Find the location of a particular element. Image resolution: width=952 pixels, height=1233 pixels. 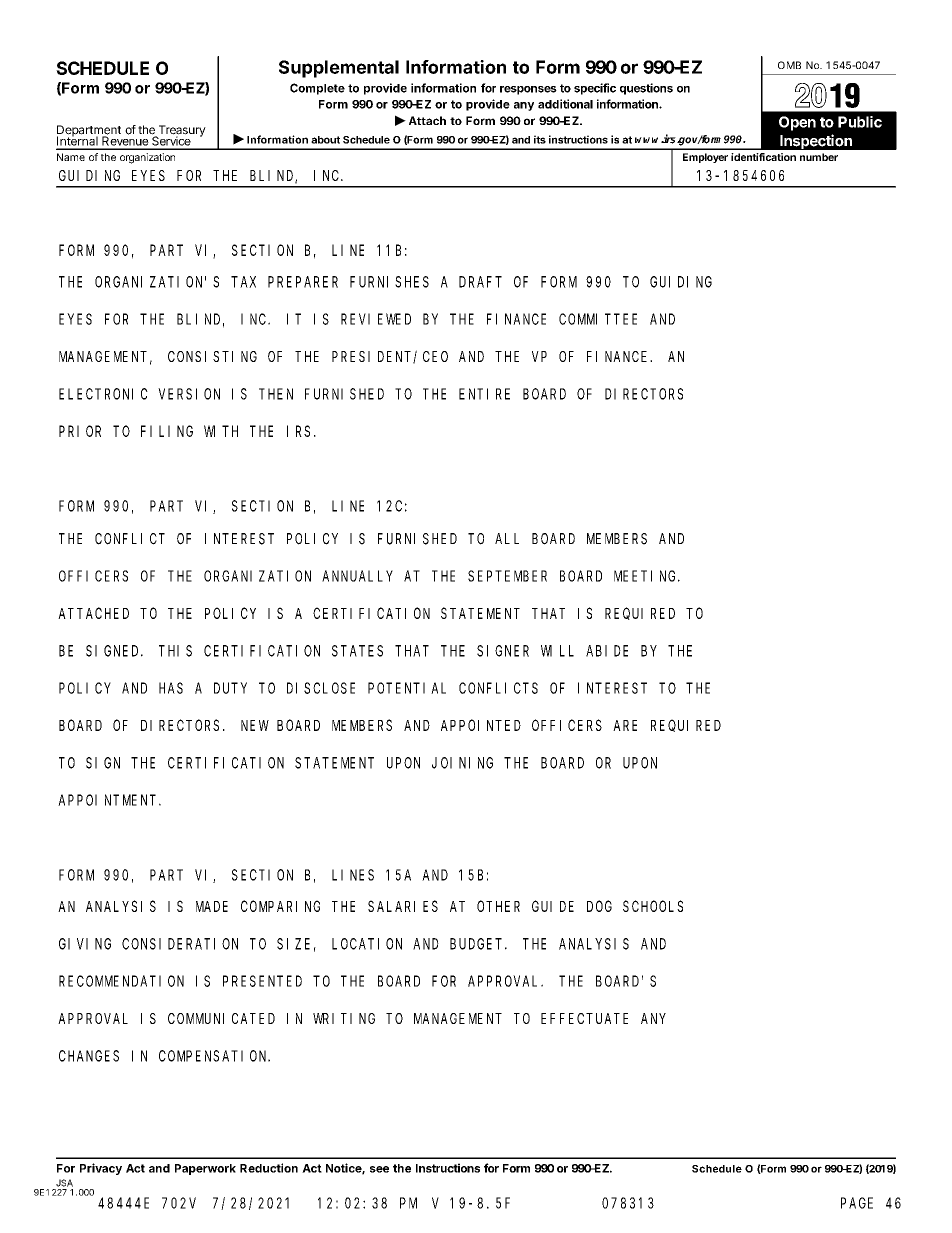

JOINING is located at coordinates (462, 763).
